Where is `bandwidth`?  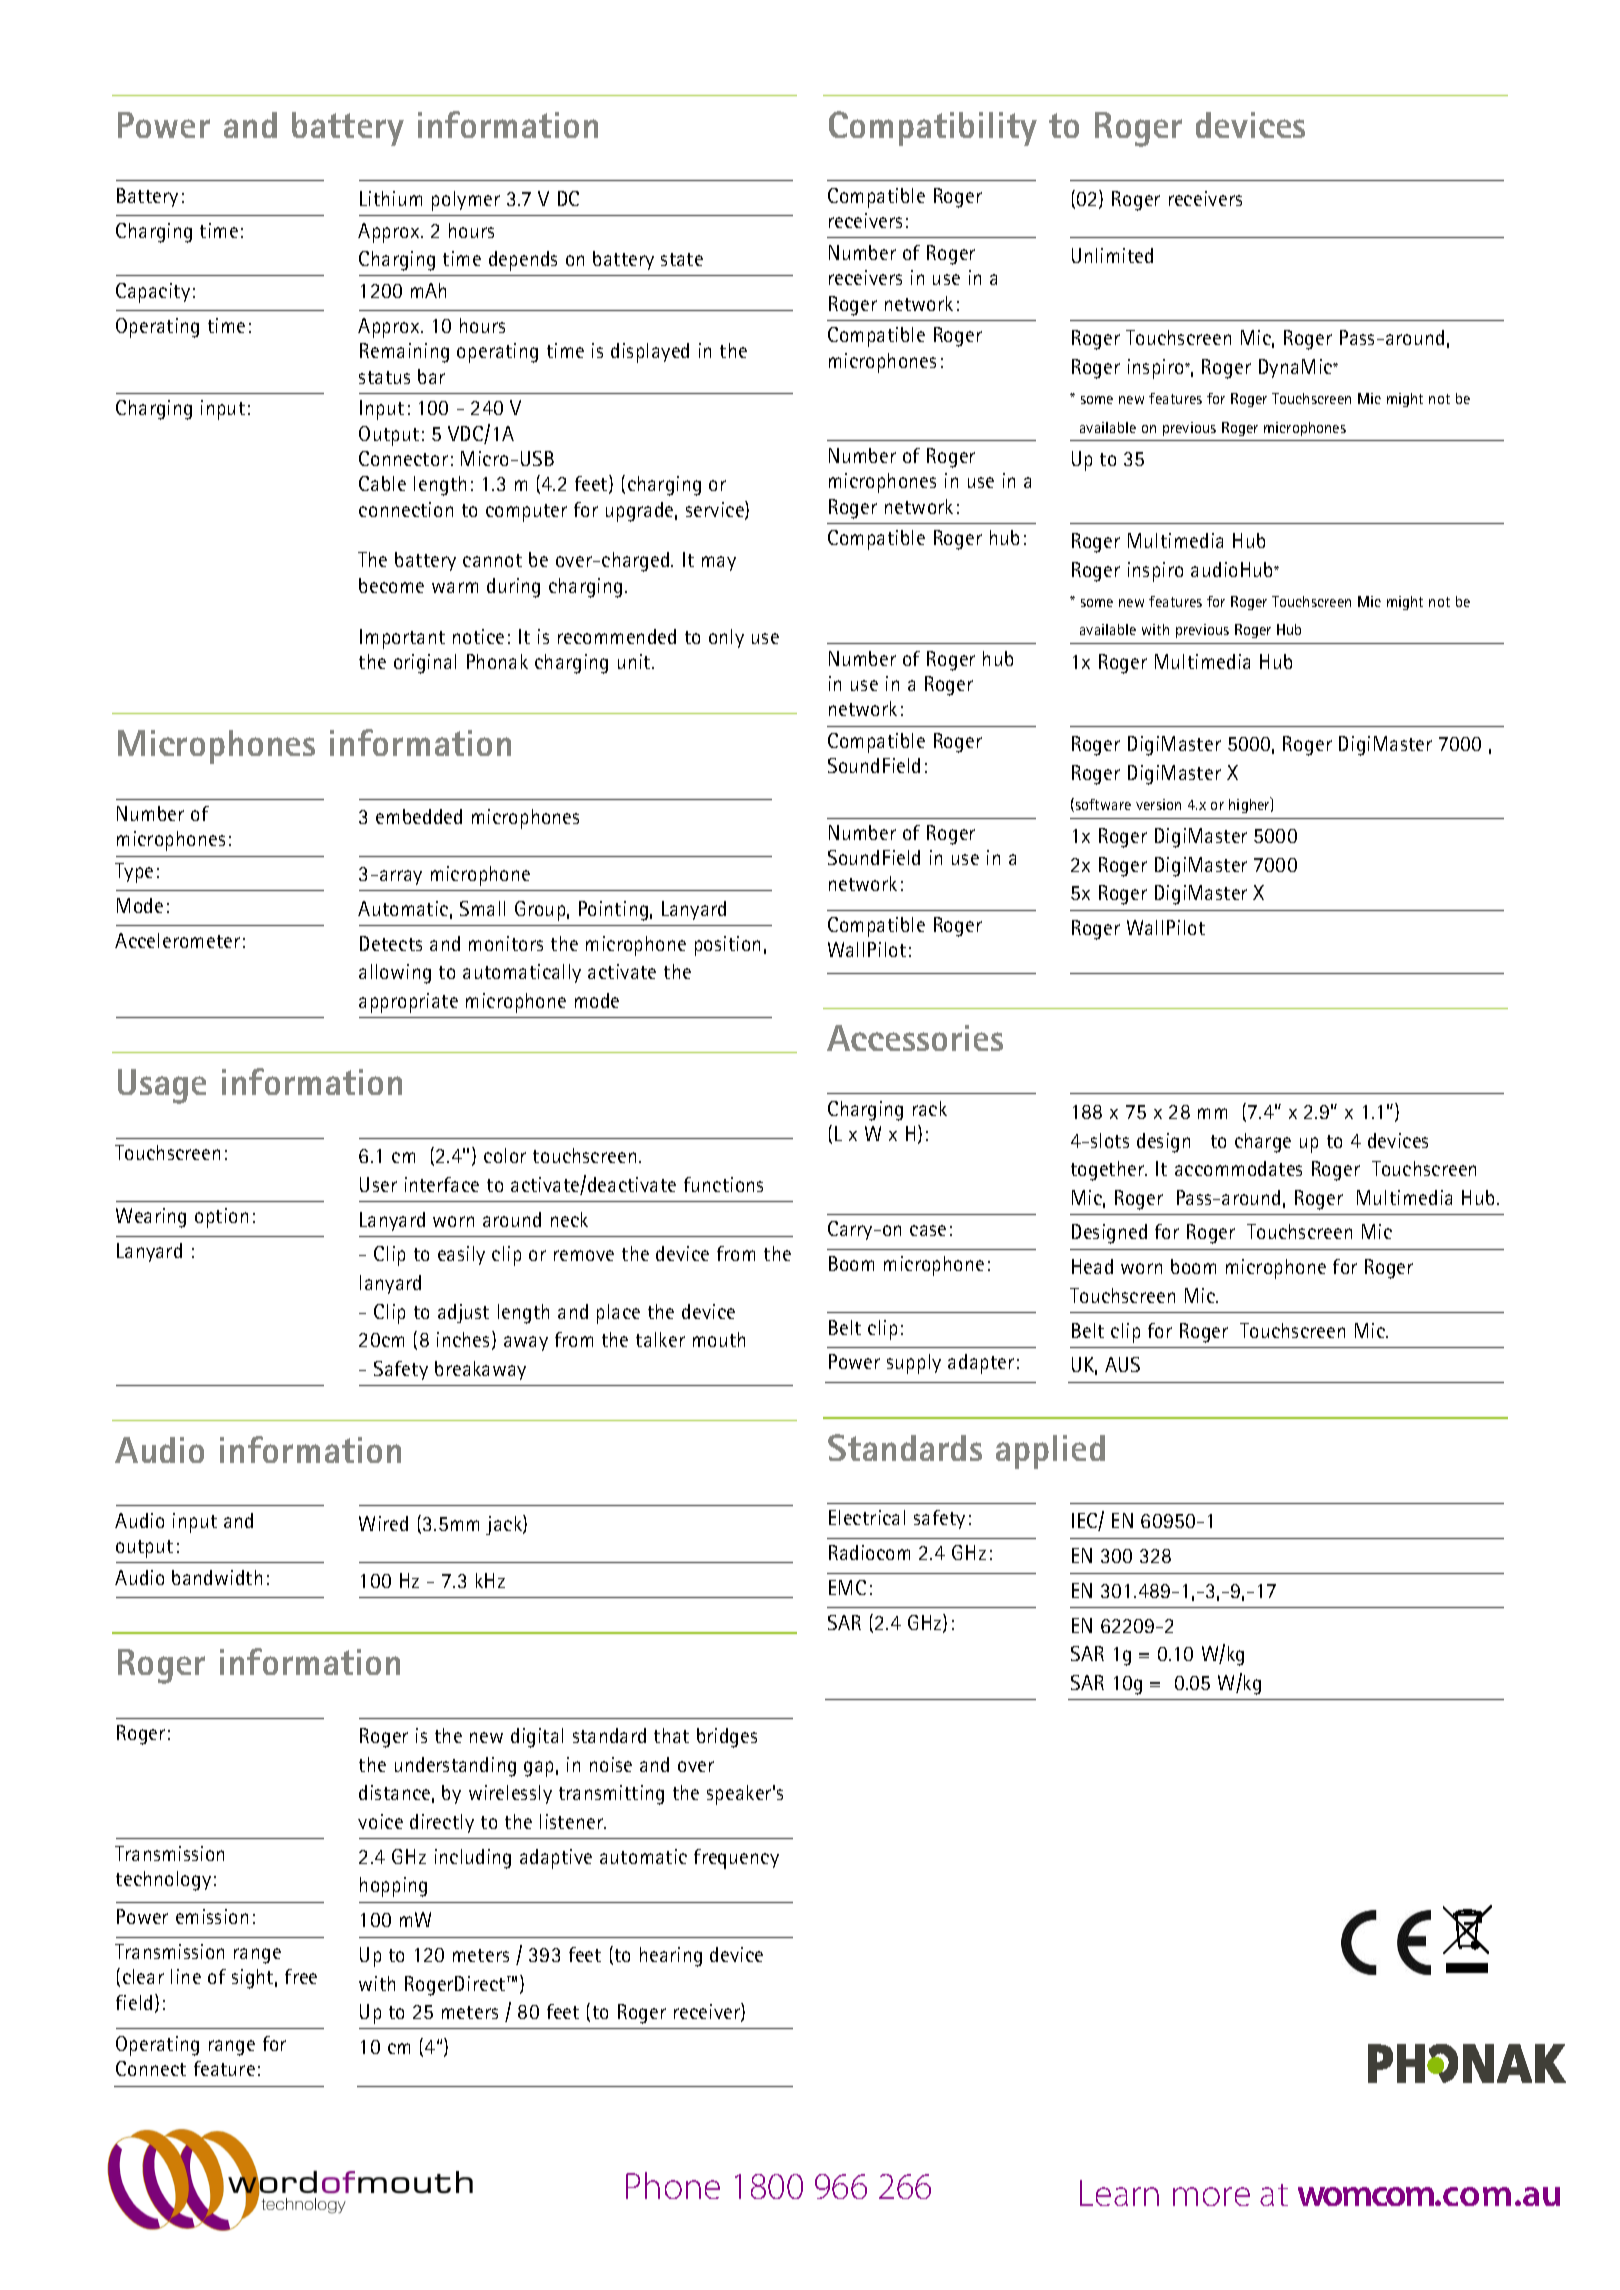
bandwidth is located at coordinates (217, 1577).
